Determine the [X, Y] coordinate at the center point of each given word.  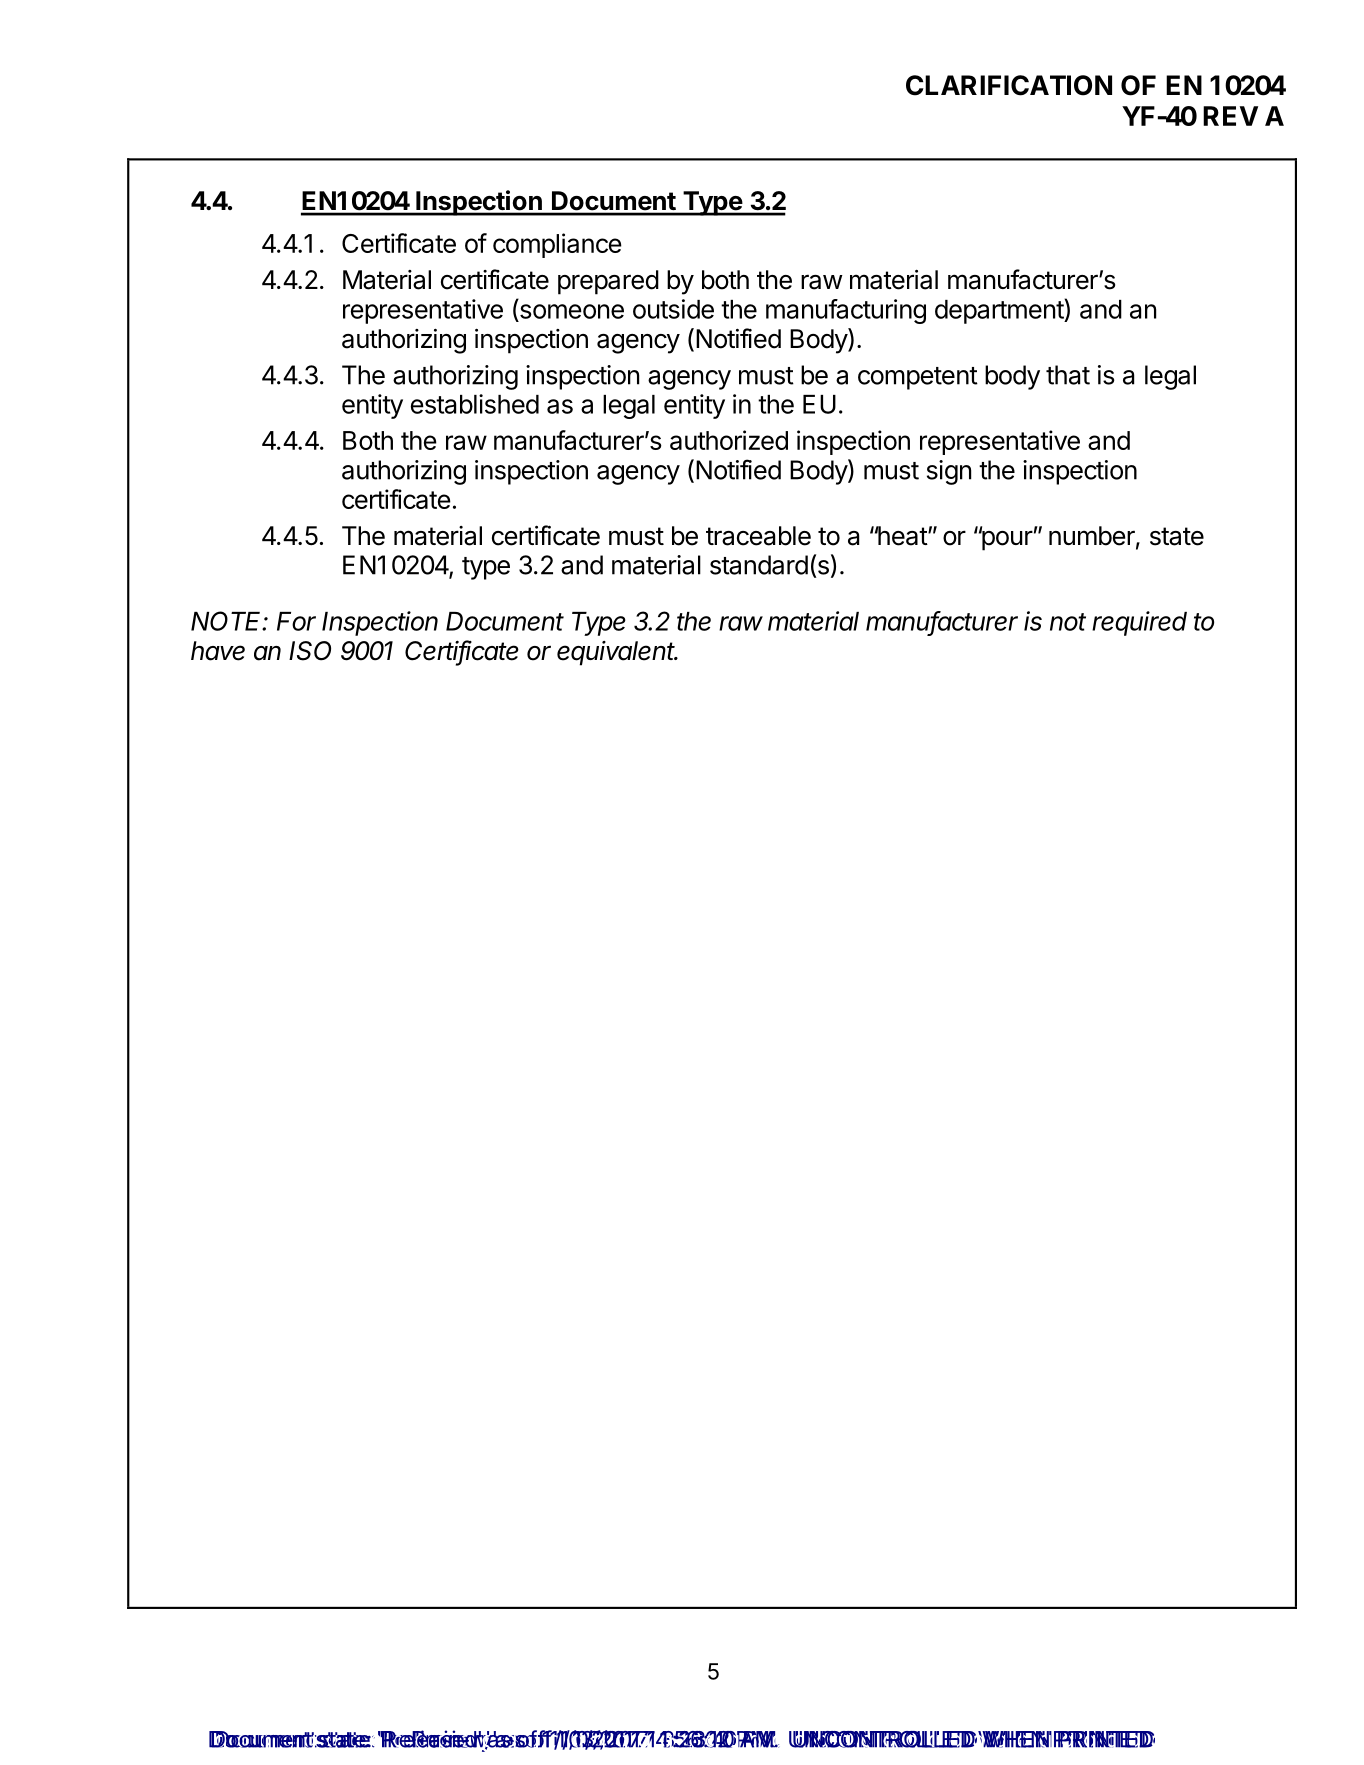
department [1000, 311]
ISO [310, 651]
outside [673, 309]
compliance [557, 245]
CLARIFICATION [1009, 85]
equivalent [617, 653]
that [1068, 375]
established [475, 404]
